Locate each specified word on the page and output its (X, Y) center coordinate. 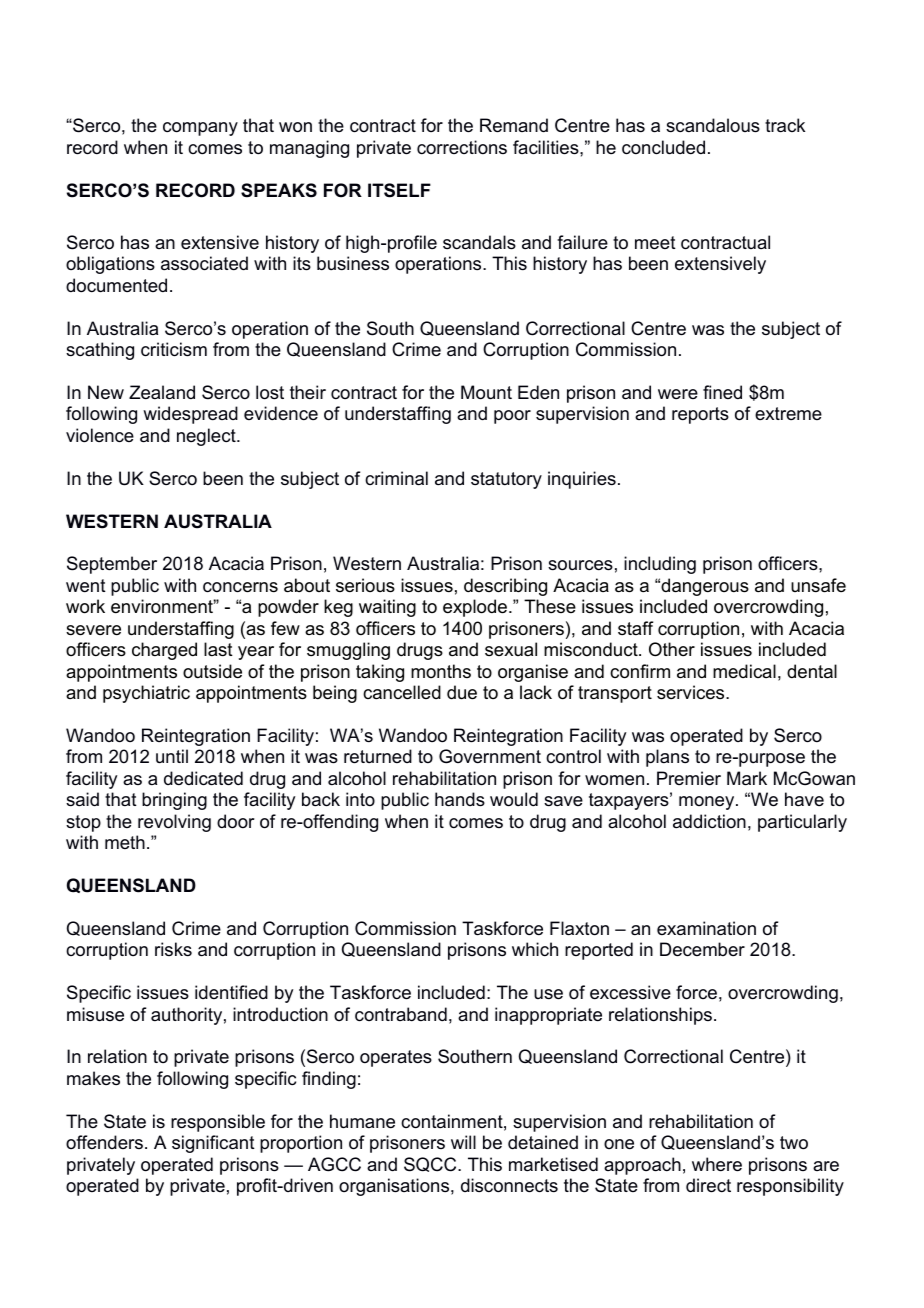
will (463, 1142)
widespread (190, 415)
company (200, 129)
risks (173, 949)
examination (706, 928)
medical (744, 671)
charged (164, 651)
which (535, 949)
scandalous (713, 125)
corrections (462, 147)
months (441, 671)
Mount (486, 392)
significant (213, 1144)
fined (722, 392)
